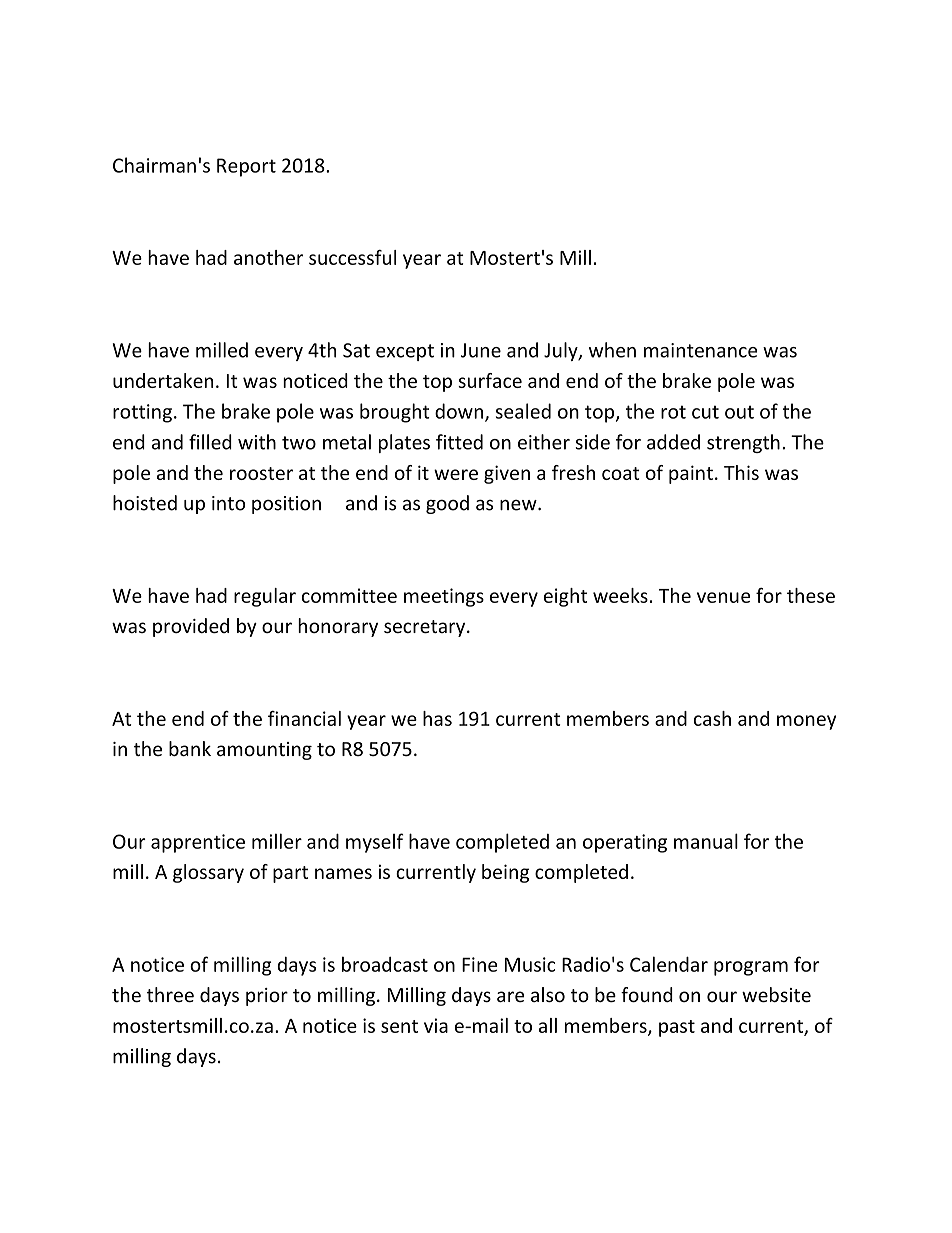  What do you see at coordinates (510, 996) in the screenshot?
I see `are` at bounding box center [510, 996].
